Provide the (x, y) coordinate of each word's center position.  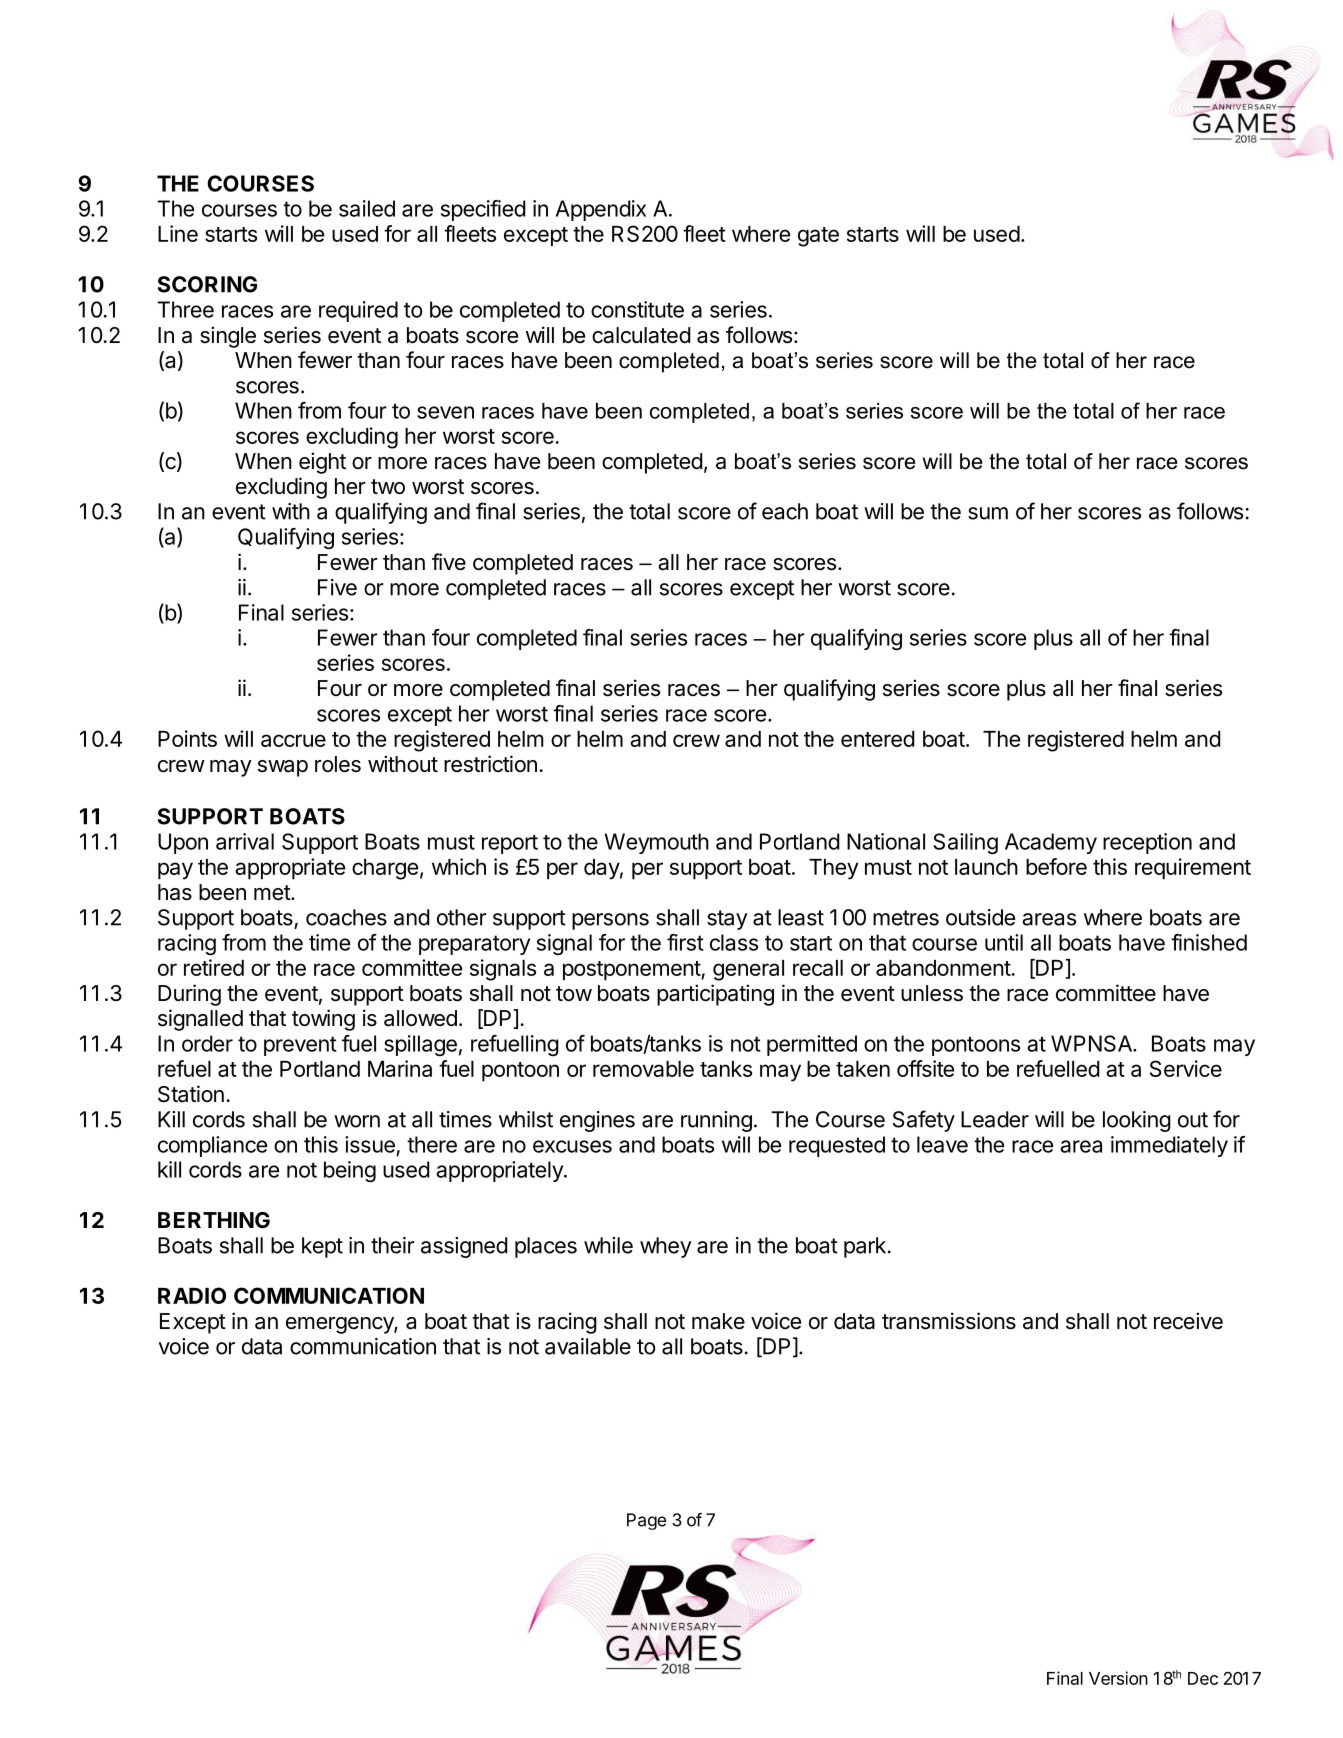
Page (646, 1521)
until (1004, 942)
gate (818, 237)
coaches (346, 917)
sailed (367, 208)
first (685, 942)
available (588, 1346)
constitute (637, 309)
